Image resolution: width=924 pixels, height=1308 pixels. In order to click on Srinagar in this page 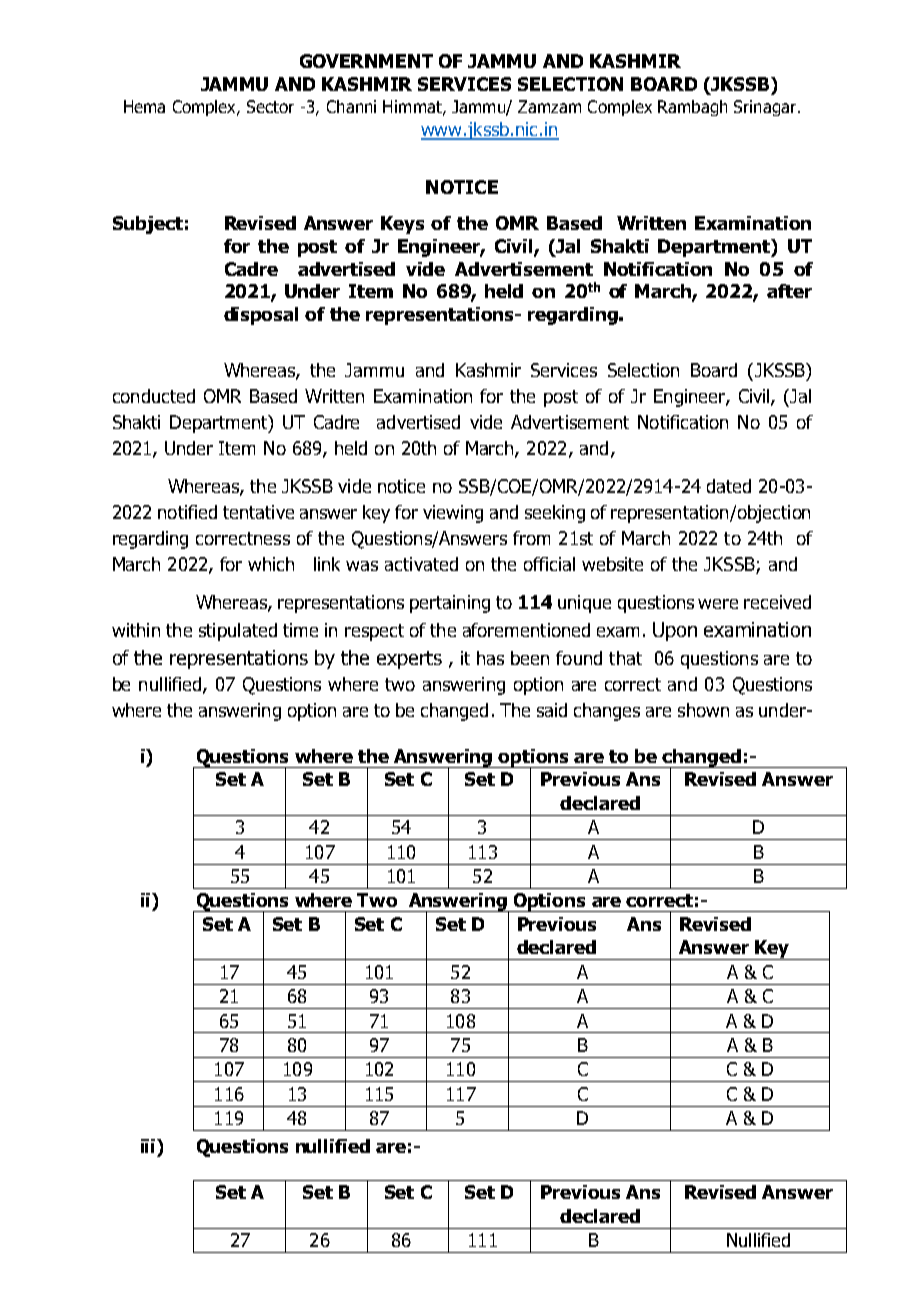, I will do `click(766, 108)`.
